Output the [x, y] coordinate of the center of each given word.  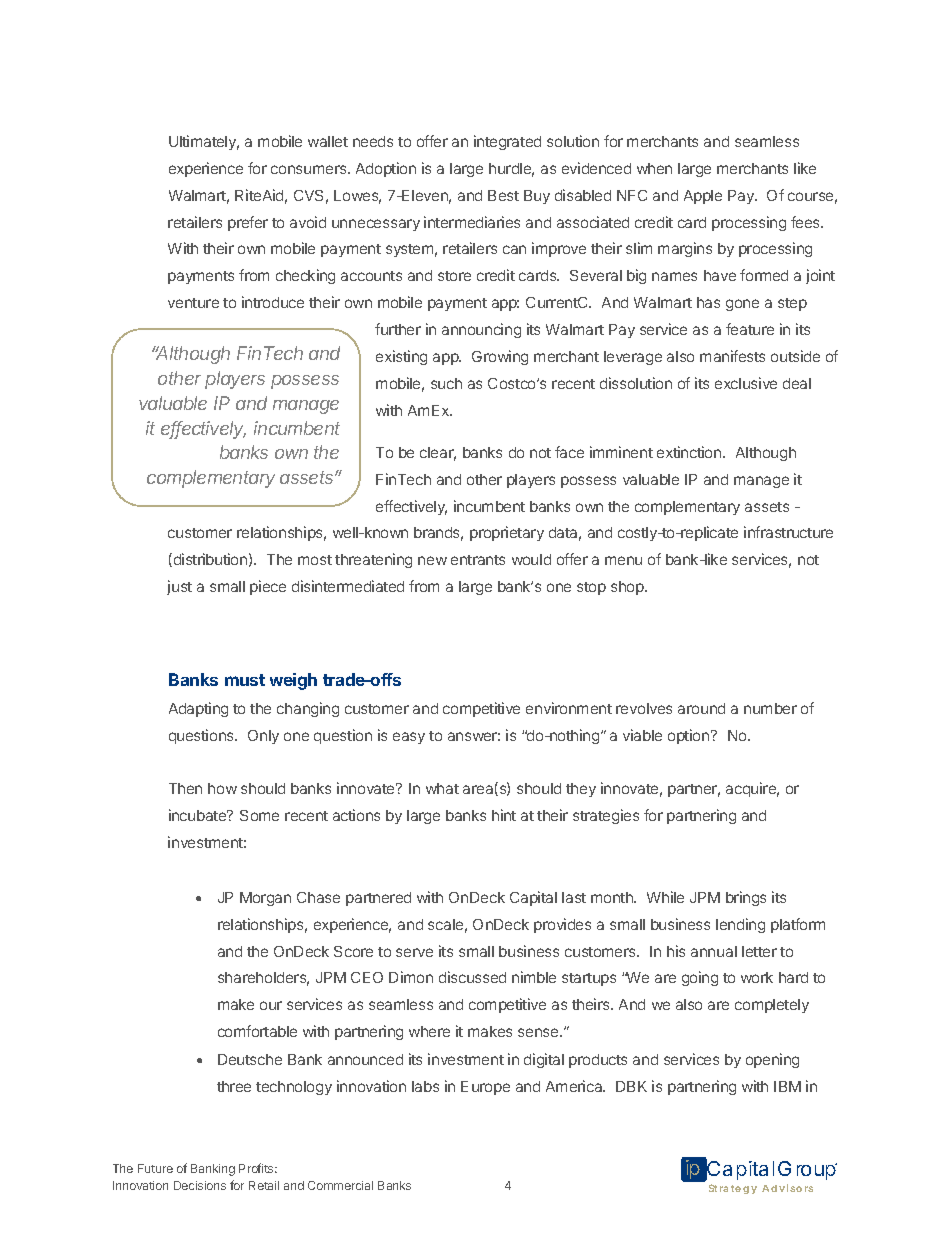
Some [259, 815]
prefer [248, 223]
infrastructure [788, 532]
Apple [703, 197]
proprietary [507, 533]
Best [503, 195]
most [315, 560]
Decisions [200, 1185]
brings [746, 898]
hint [504, 815]
